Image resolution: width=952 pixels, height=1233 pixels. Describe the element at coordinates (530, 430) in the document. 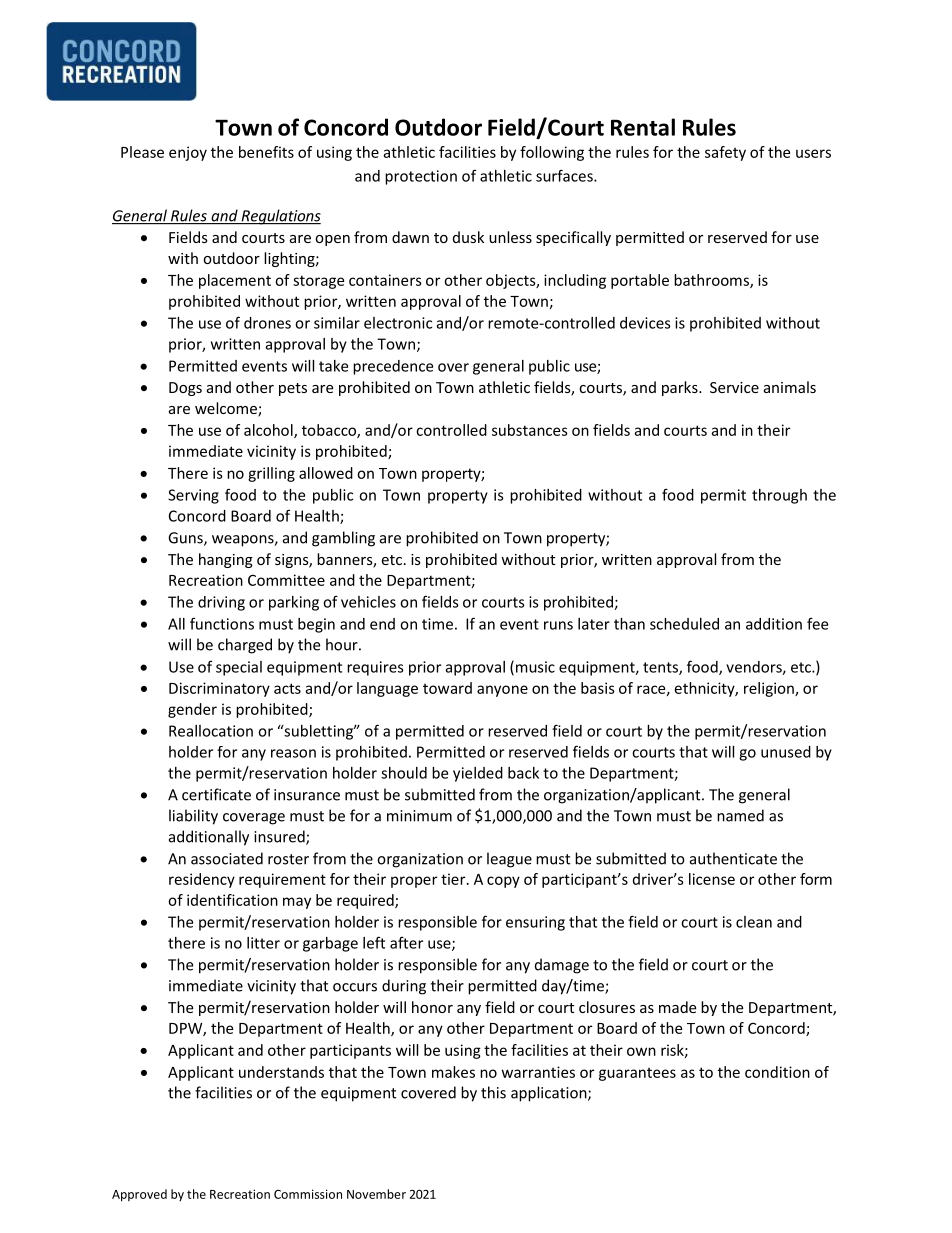

I see `substances` at that location.
